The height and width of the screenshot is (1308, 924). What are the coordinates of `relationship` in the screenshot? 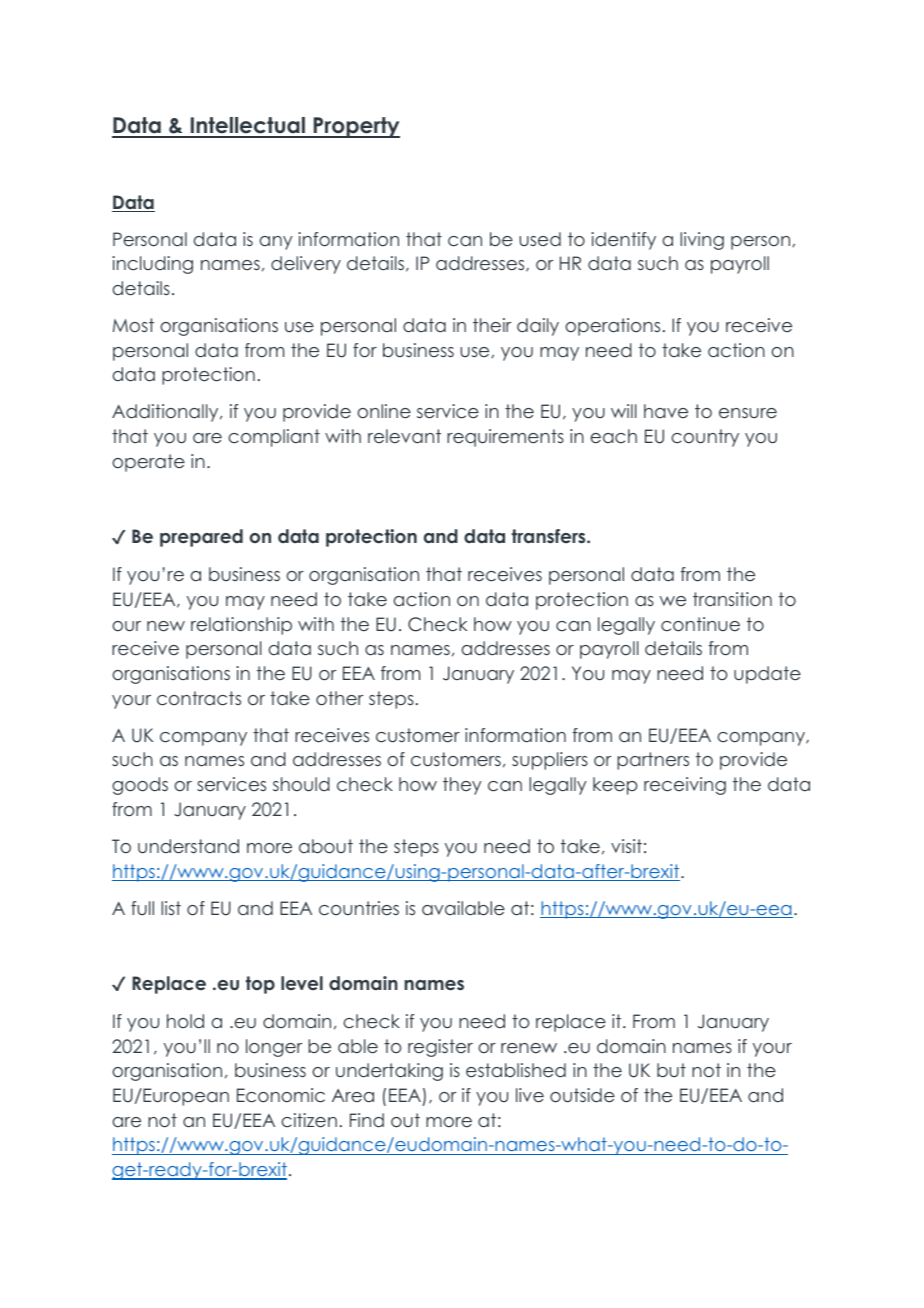 It's located at (241, 626).
